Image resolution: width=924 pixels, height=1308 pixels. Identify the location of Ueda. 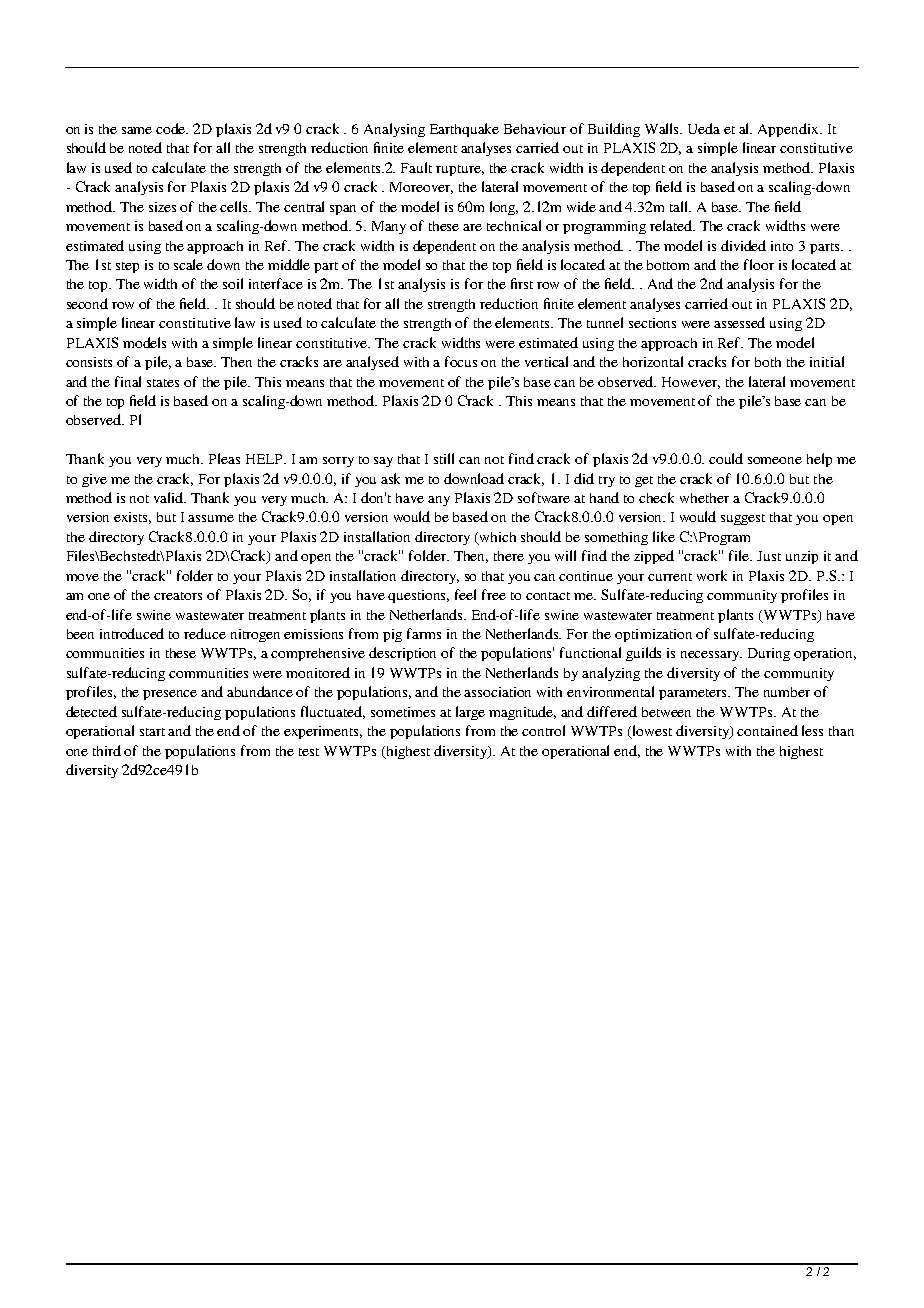
(704, 128).
